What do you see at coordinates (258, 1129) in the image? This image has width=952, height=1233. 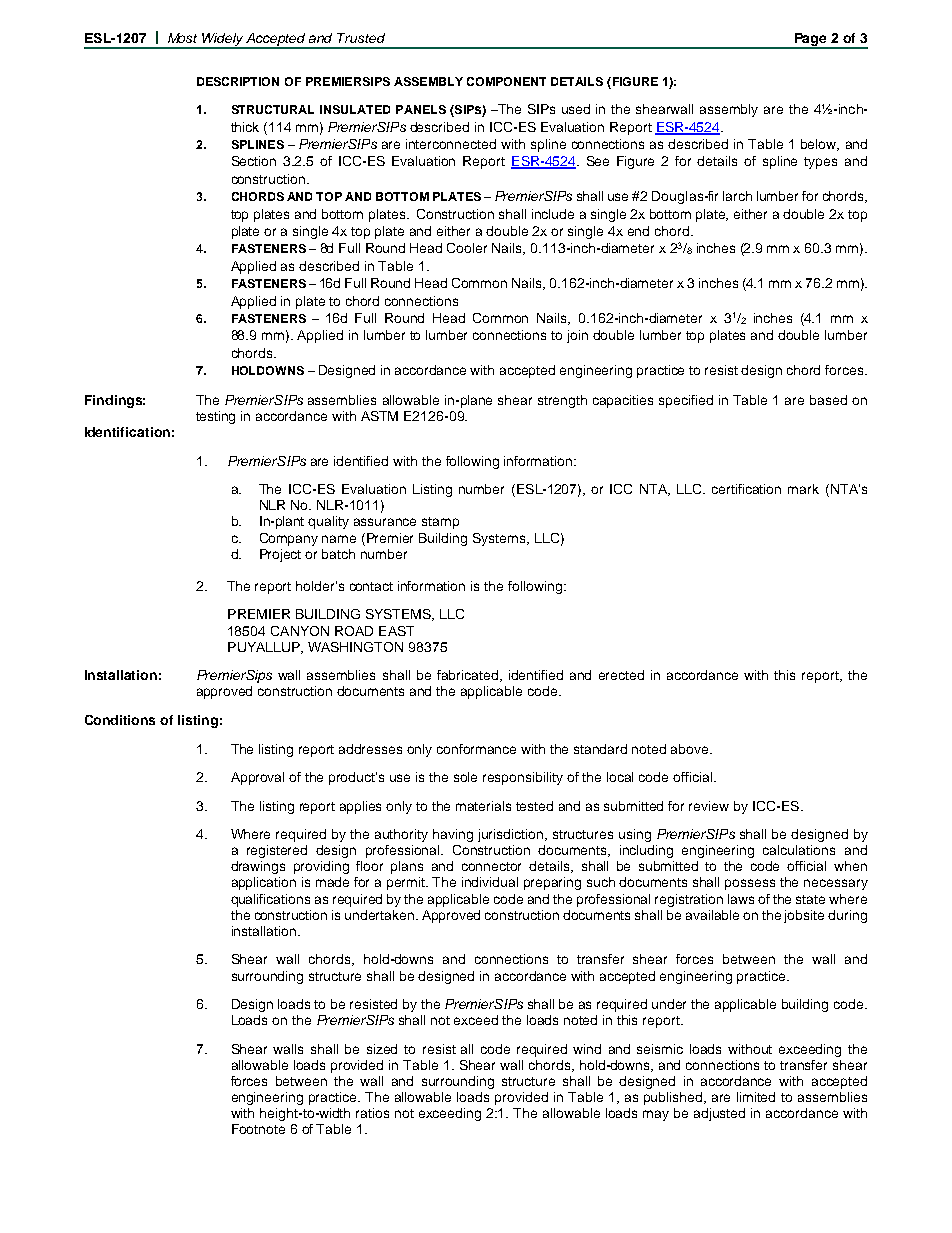 I see `Footnote` at bounding box center [258, 1129].
